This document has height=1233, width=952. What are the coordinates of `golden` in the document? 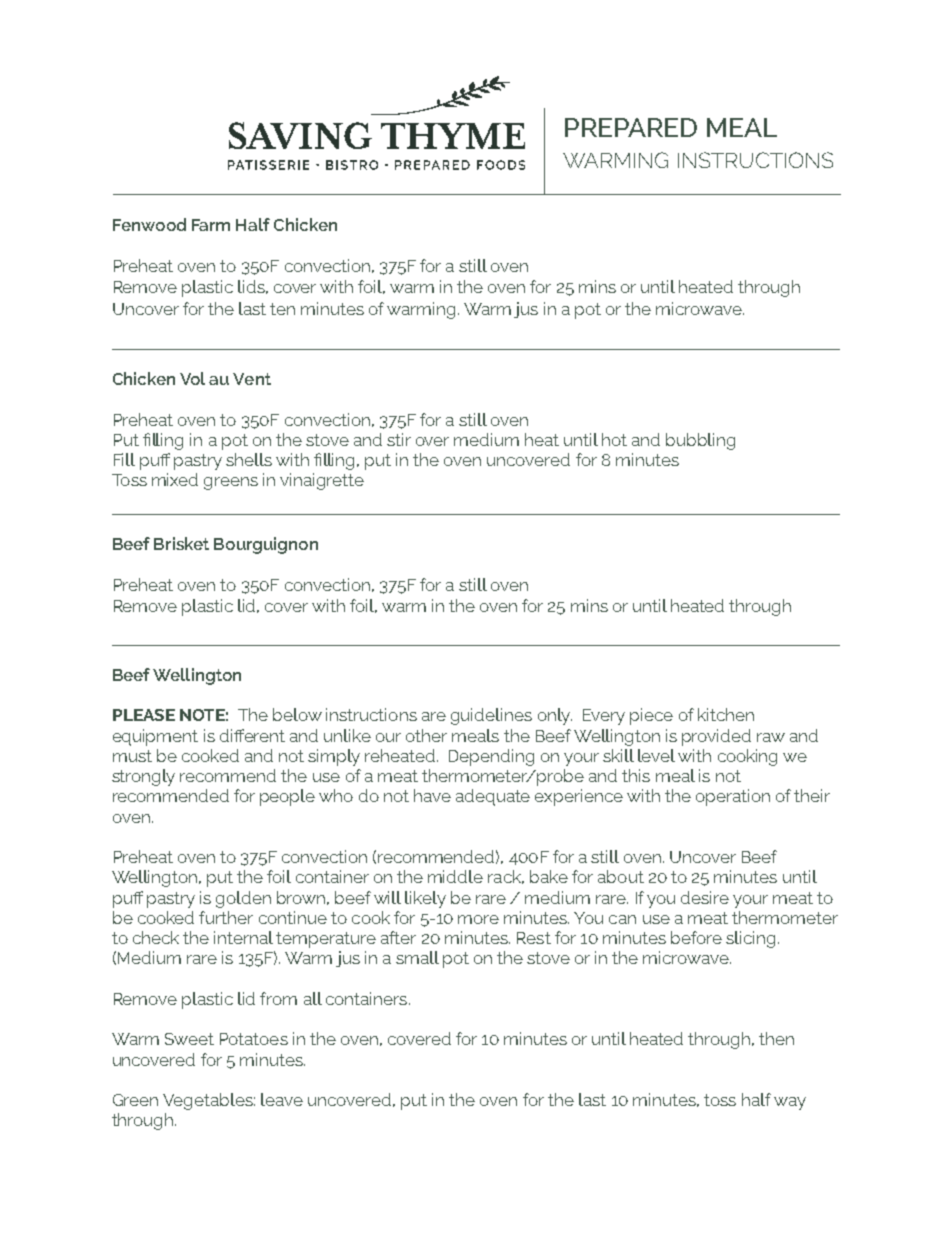 It's located at (243, 899).
